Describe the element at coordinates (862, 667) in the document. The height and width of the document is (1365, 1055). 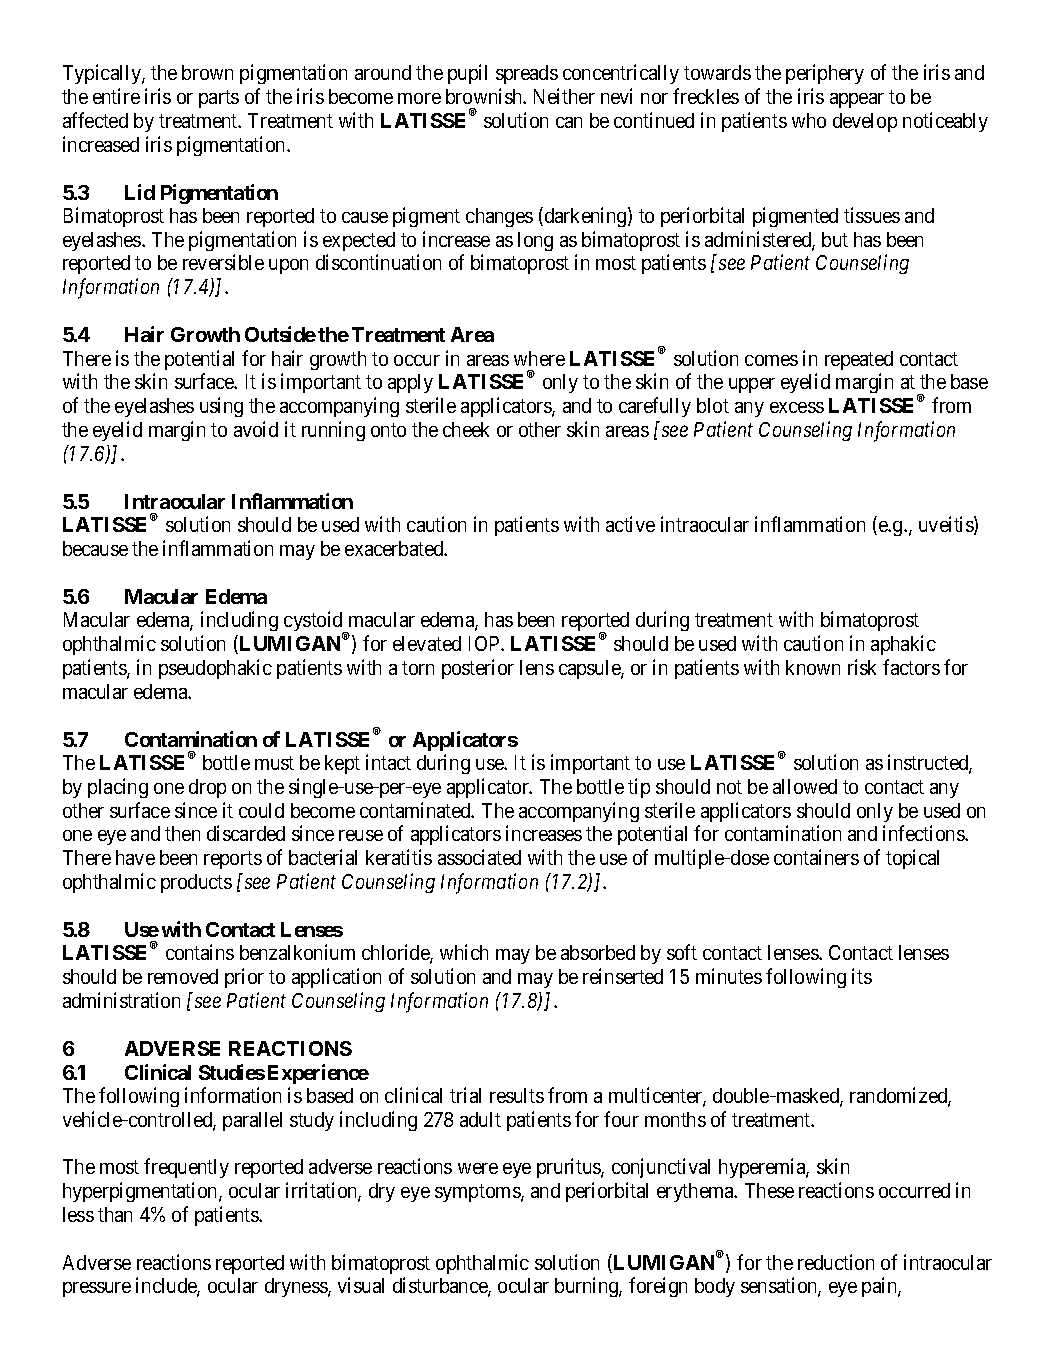
I see `risk` at that location.
